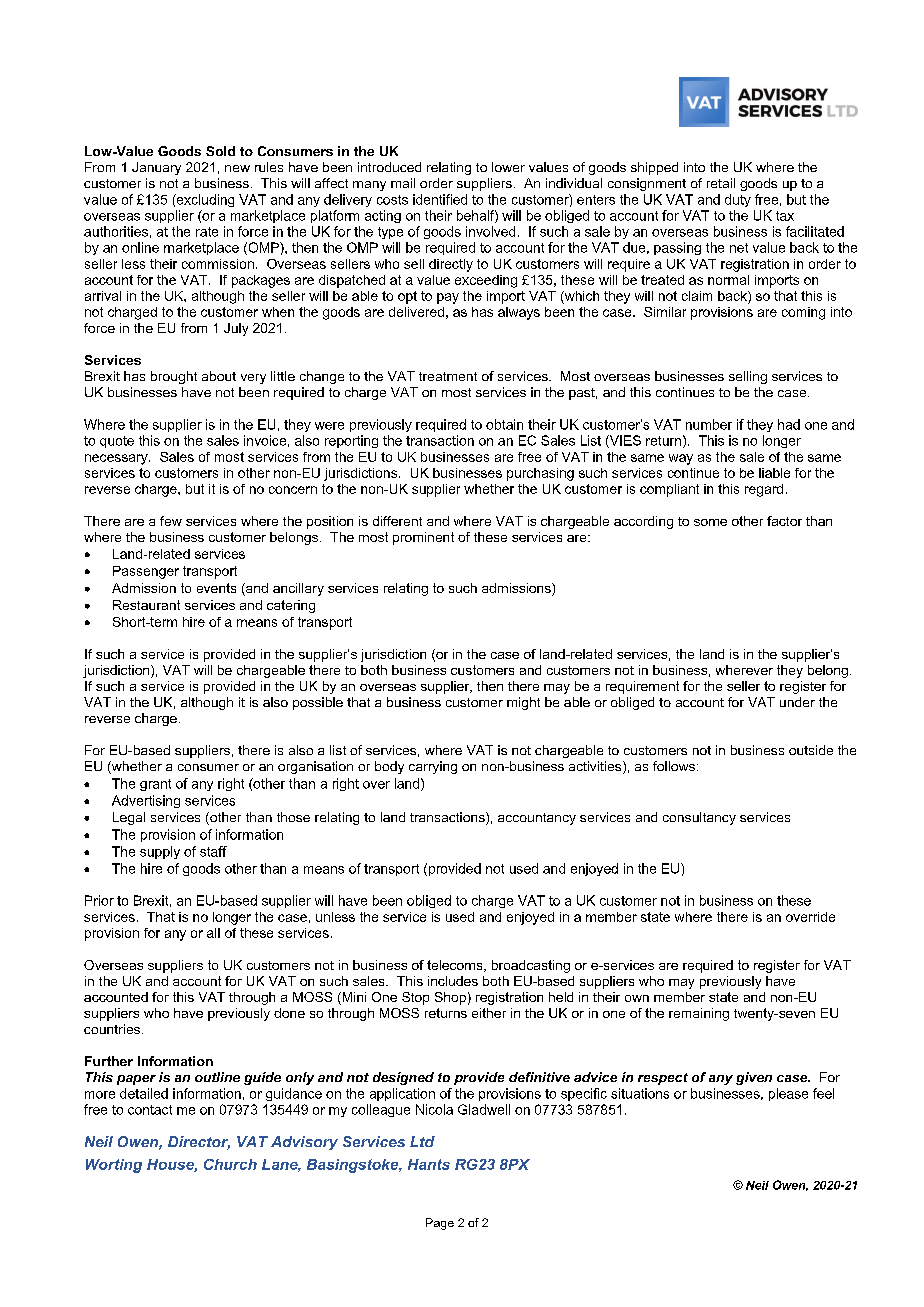 This screenshot has width=924, height=1307. Describe the element at coordinates (440, 199) in the screenshot. I see `identified` at that location.
